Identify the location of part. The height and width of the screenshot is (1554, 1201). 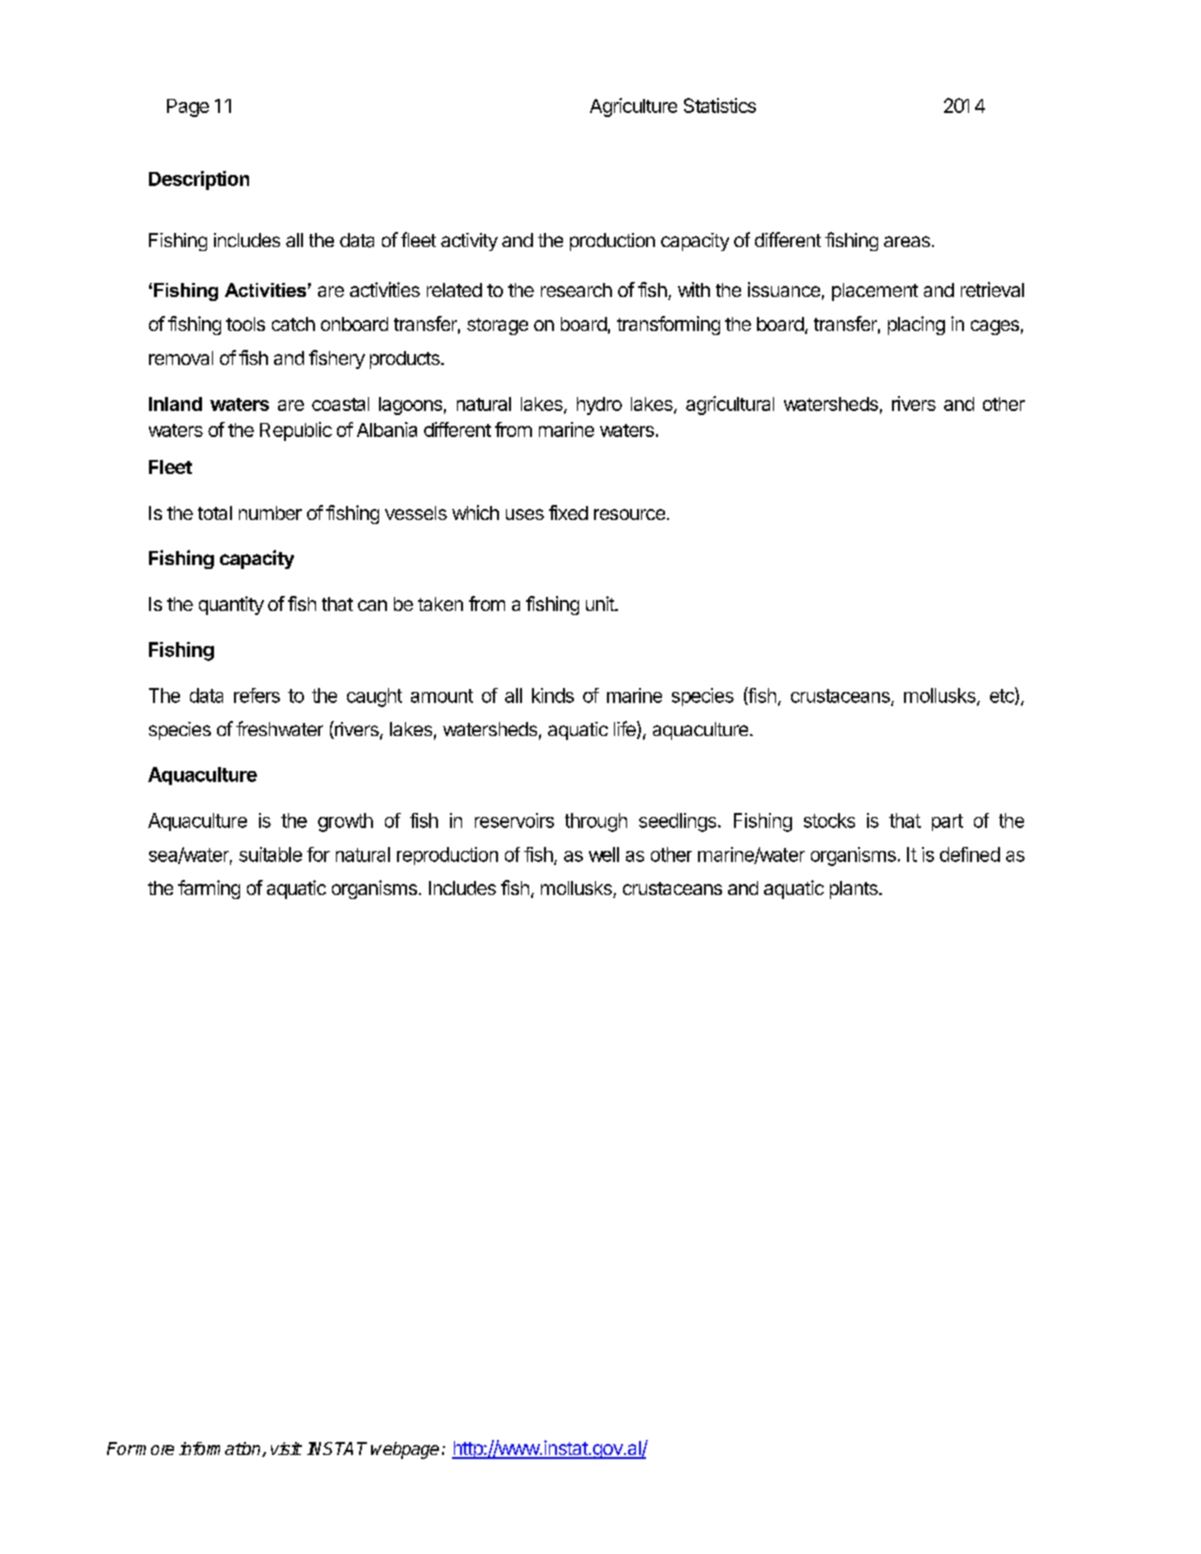
(947, 822).
